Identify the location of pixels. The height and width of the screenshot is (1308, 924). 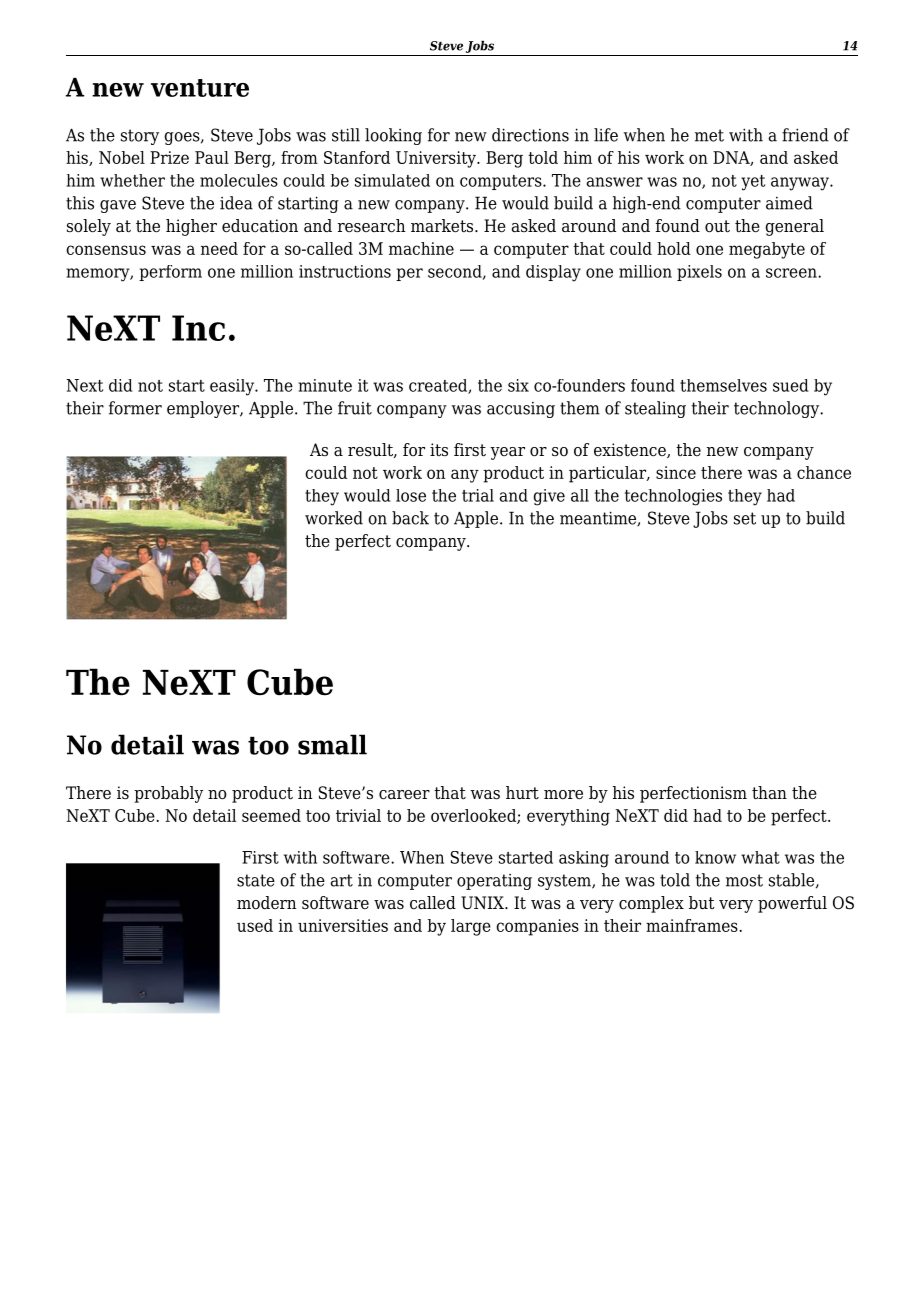
(699, 273).
